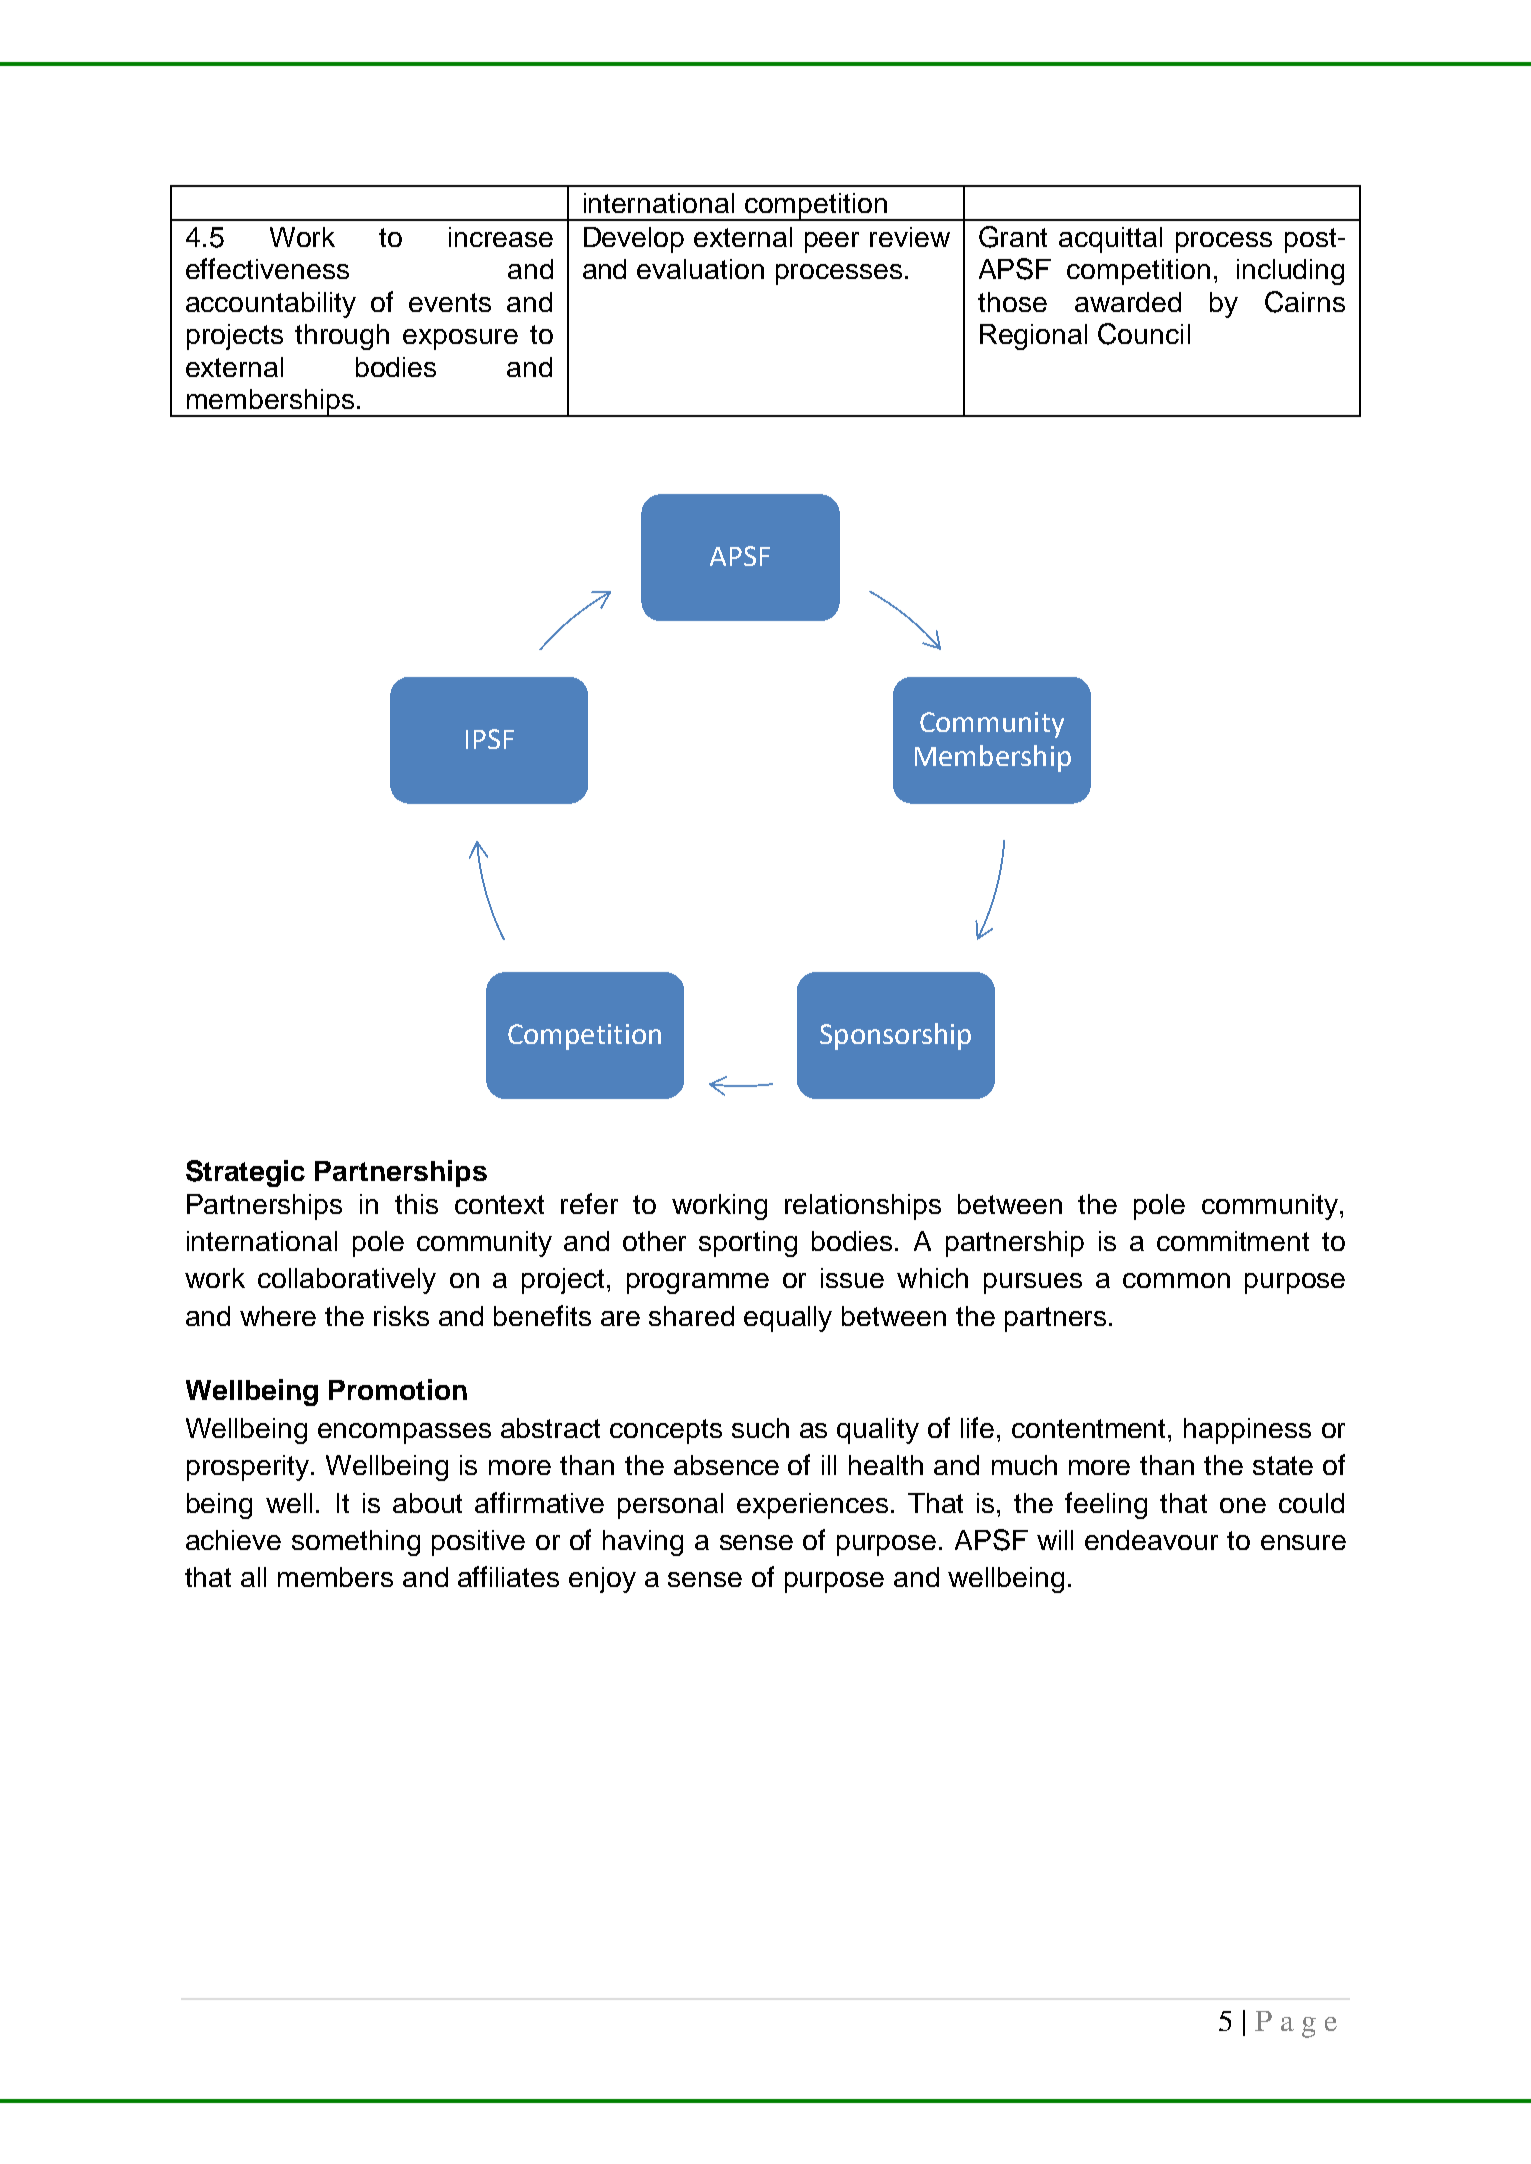 Image resolution: width=1531 pixels, height=2164 pixels. Describe the element at coordinates (1128, 302) in the screenshot. I see `awarded` at that location.
